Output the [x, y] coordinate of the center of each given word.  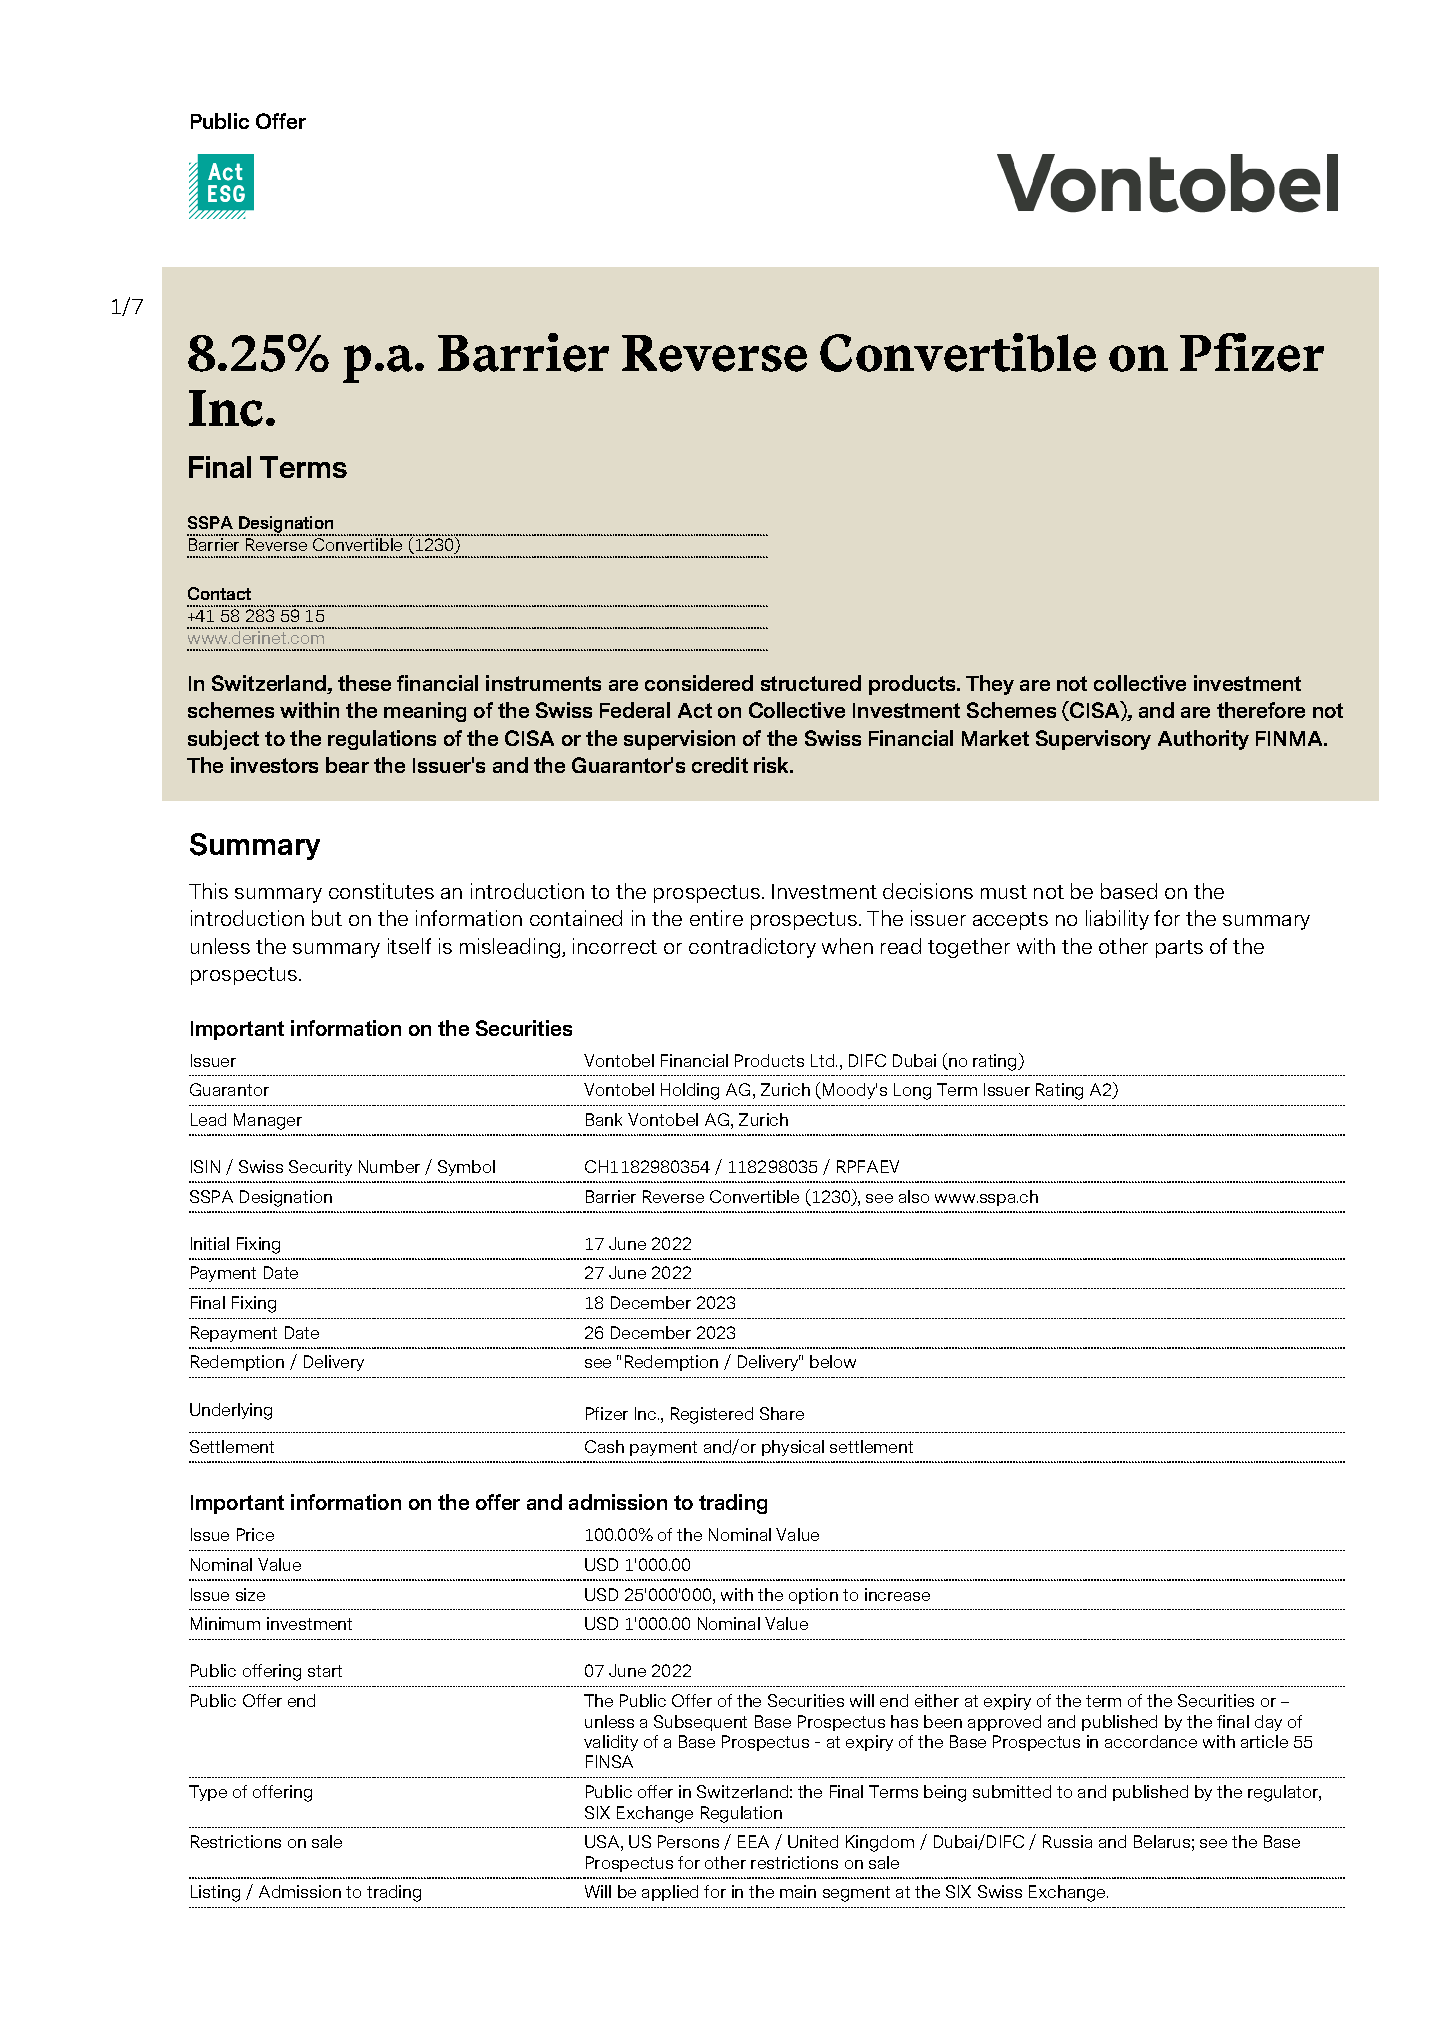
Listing [215, 1893]
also [914, 1196]
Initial [210, 1243]
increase [897, 1594]
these [364, 683]
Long [912, 1091]
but [327, 918]
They [990, 685]
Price [255, 1534]
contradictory [752, 948]
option [813, 1596]
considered [699, 683]
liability [1117, 920]
